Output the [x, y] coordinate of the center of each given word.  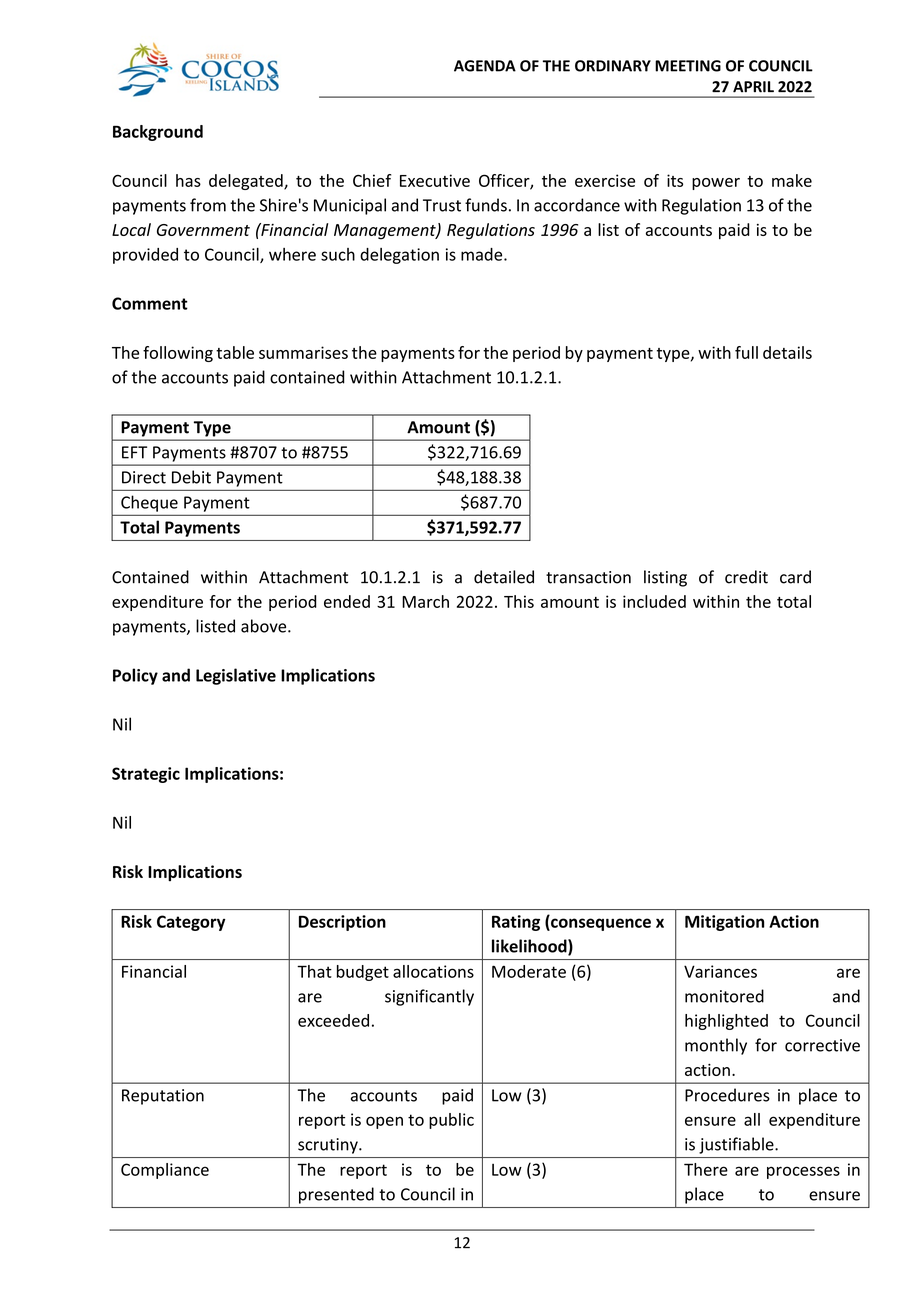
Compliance [165, 1171]
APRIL [753, 87]
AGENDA [485, 66]
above [265, 626]
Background [158, 133]
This [519, 601]
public [451, 1121]
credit [746, 577]
